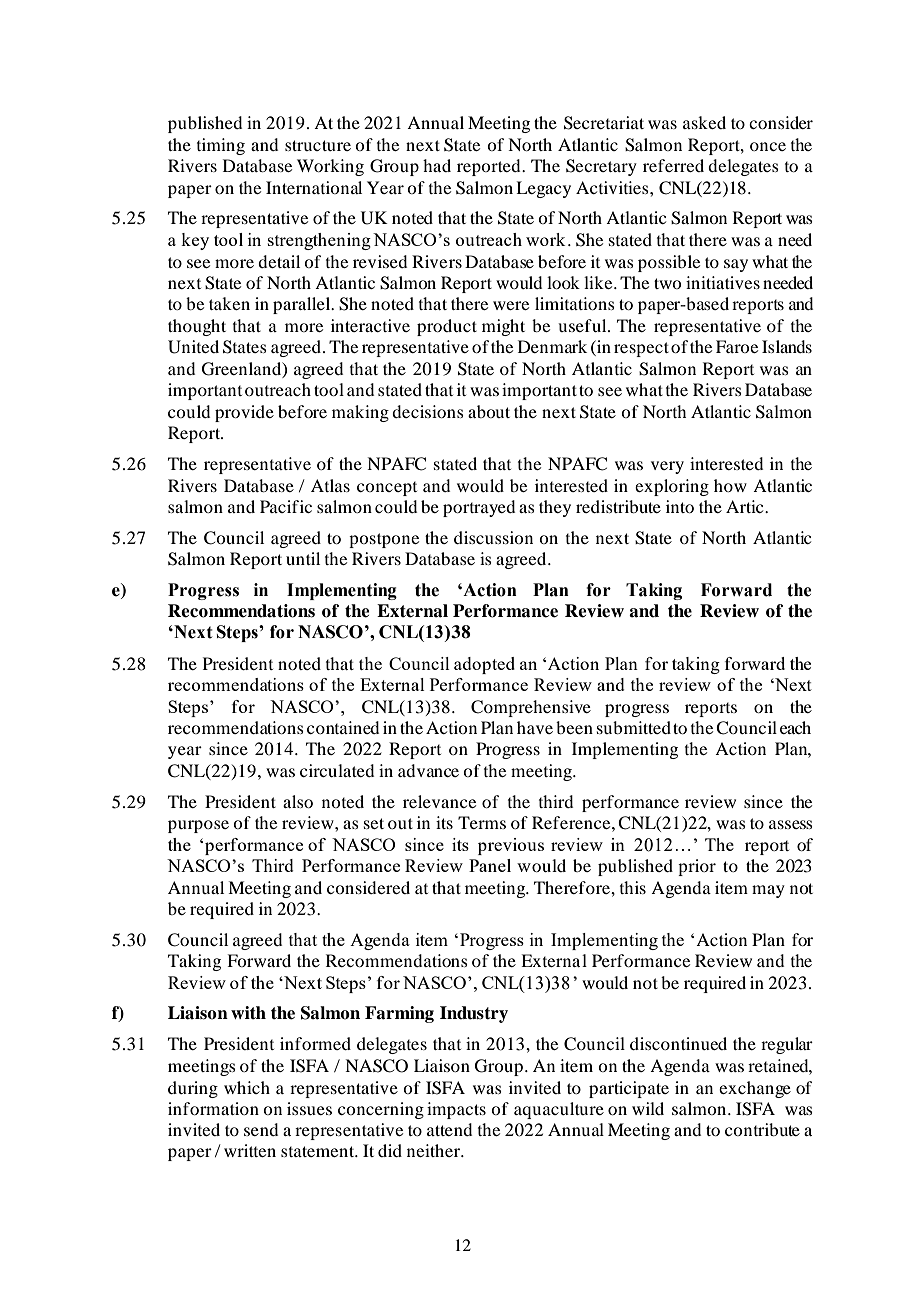  I want to click on had, so click(437, 165).
